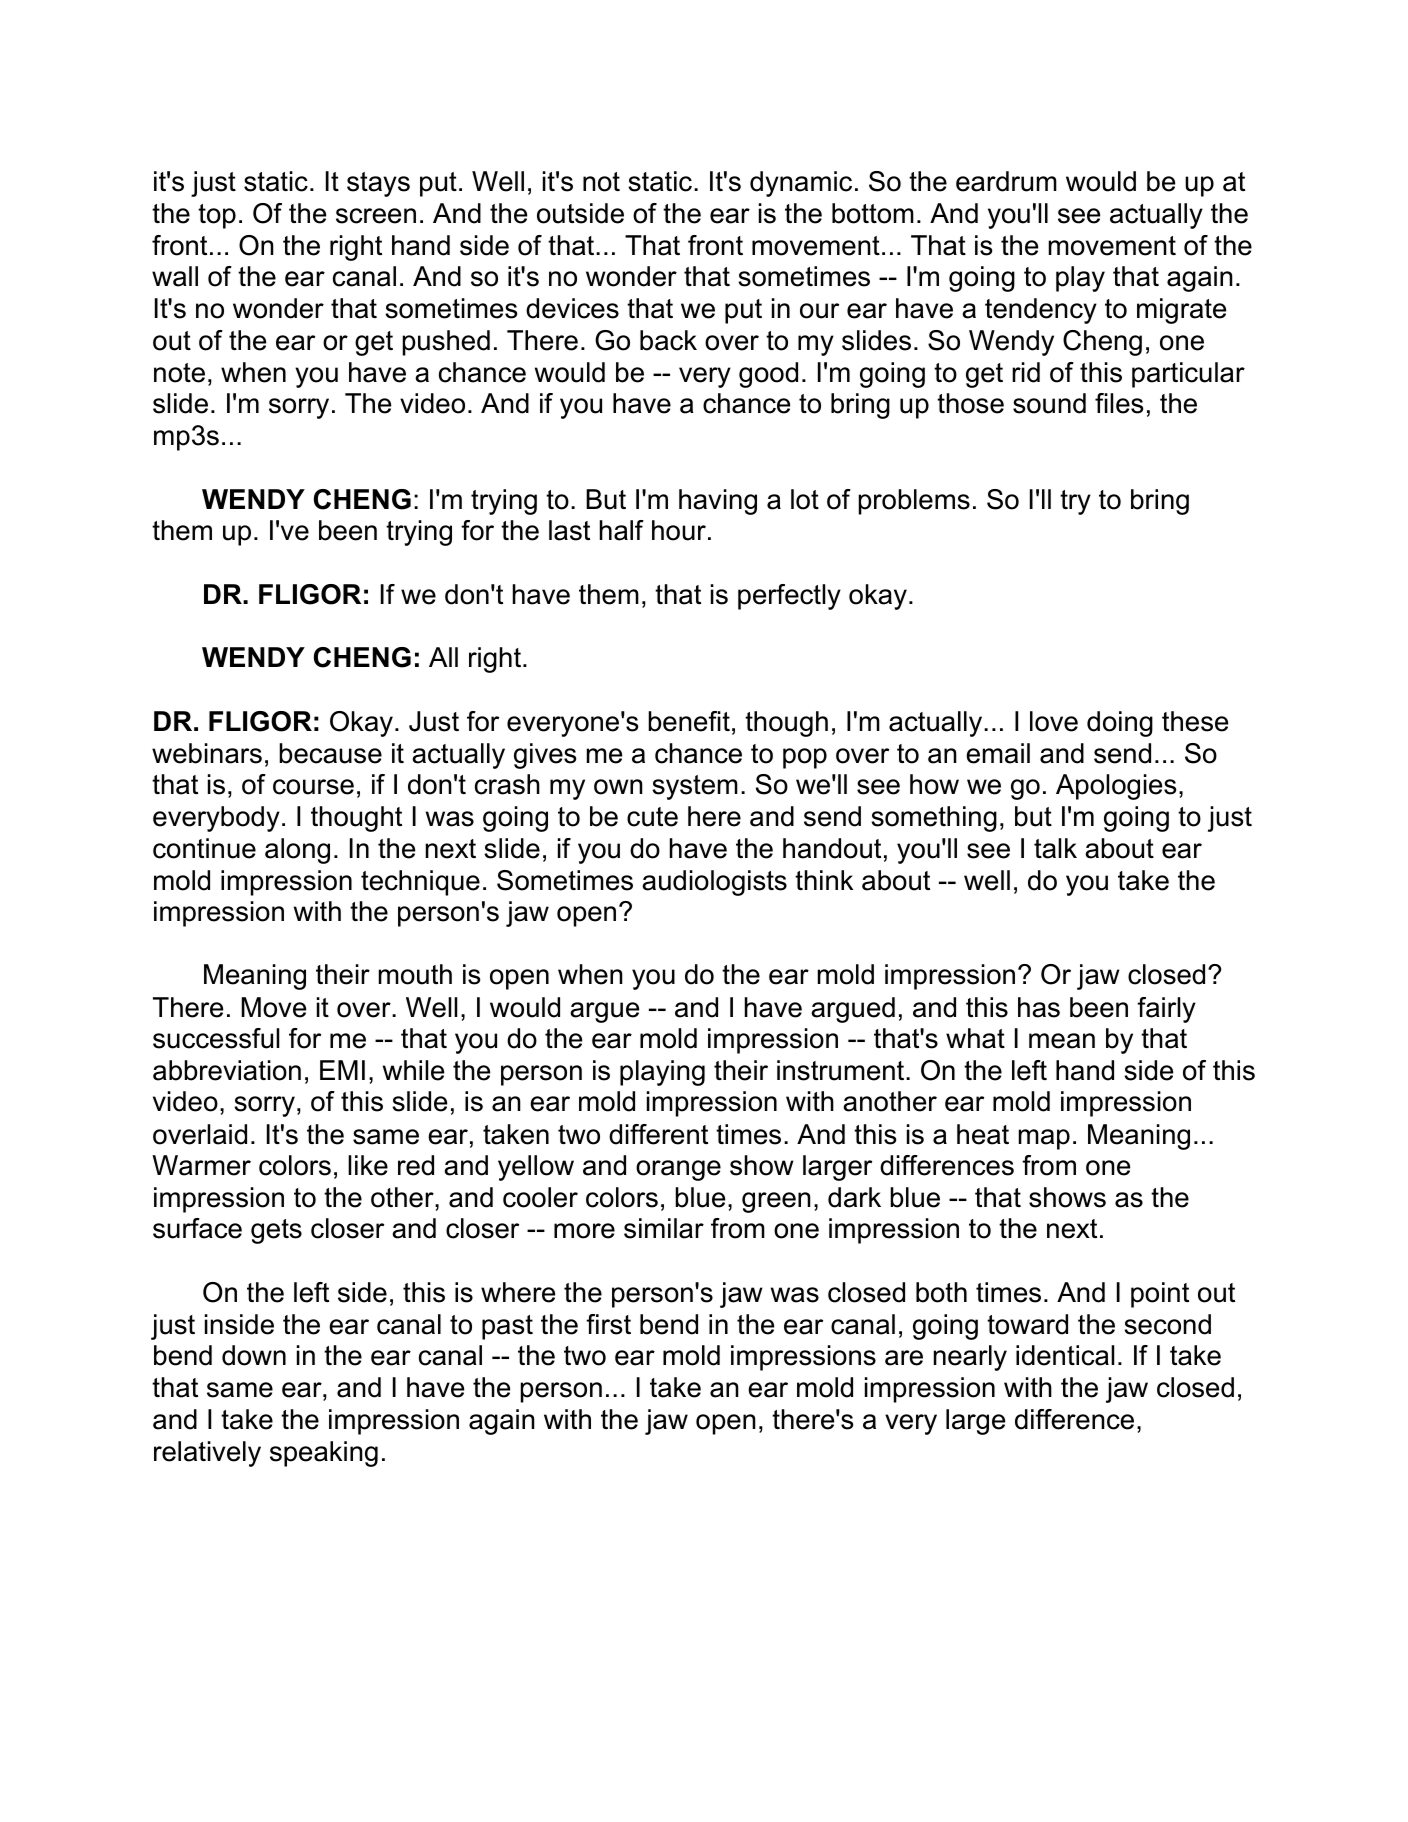  Describe the element at coordinates (216, 1038) in the image. I see `successful` at that location.
